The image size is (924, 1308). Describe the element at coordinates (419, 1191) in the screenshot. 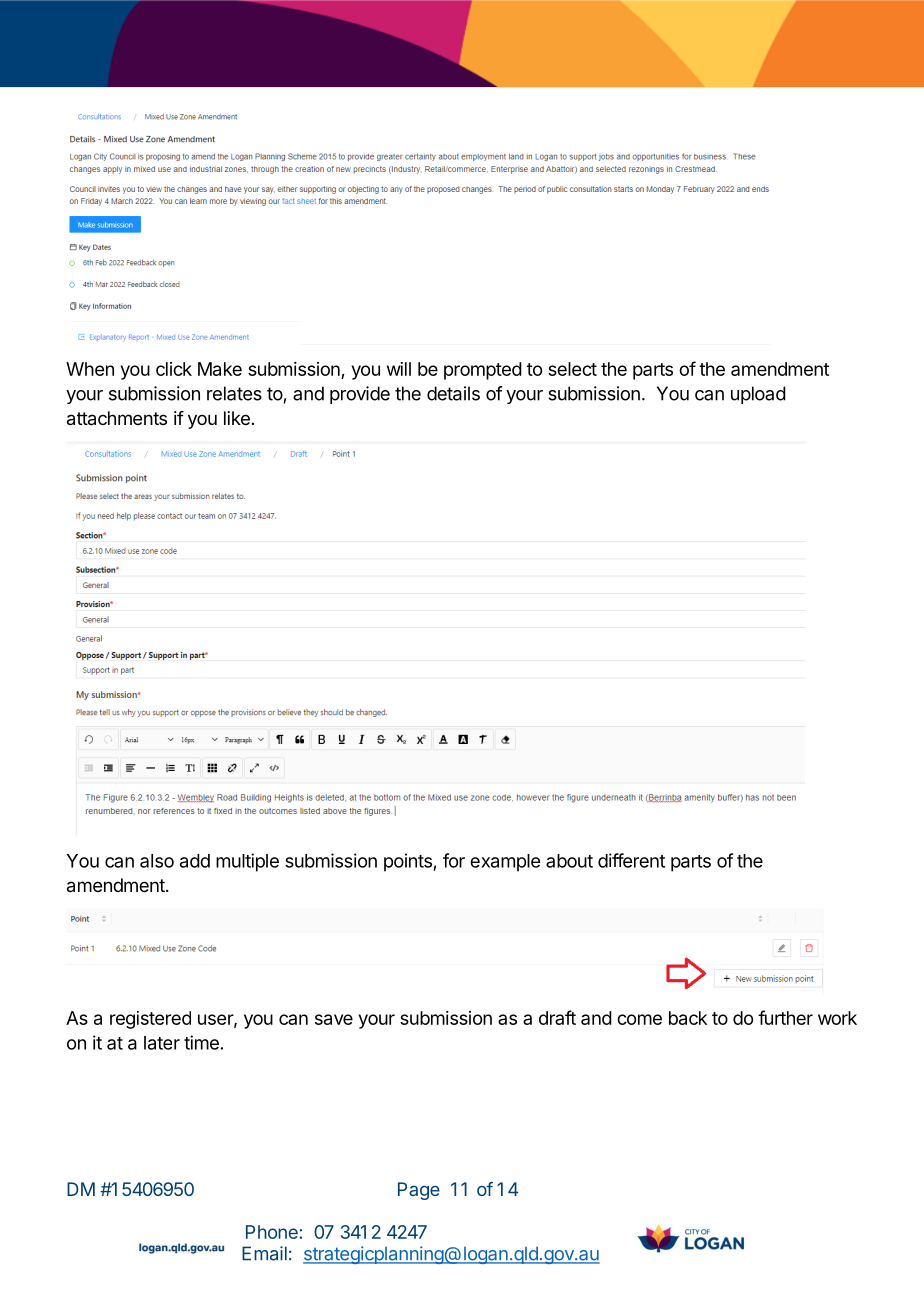

I see `Page` at that location.
